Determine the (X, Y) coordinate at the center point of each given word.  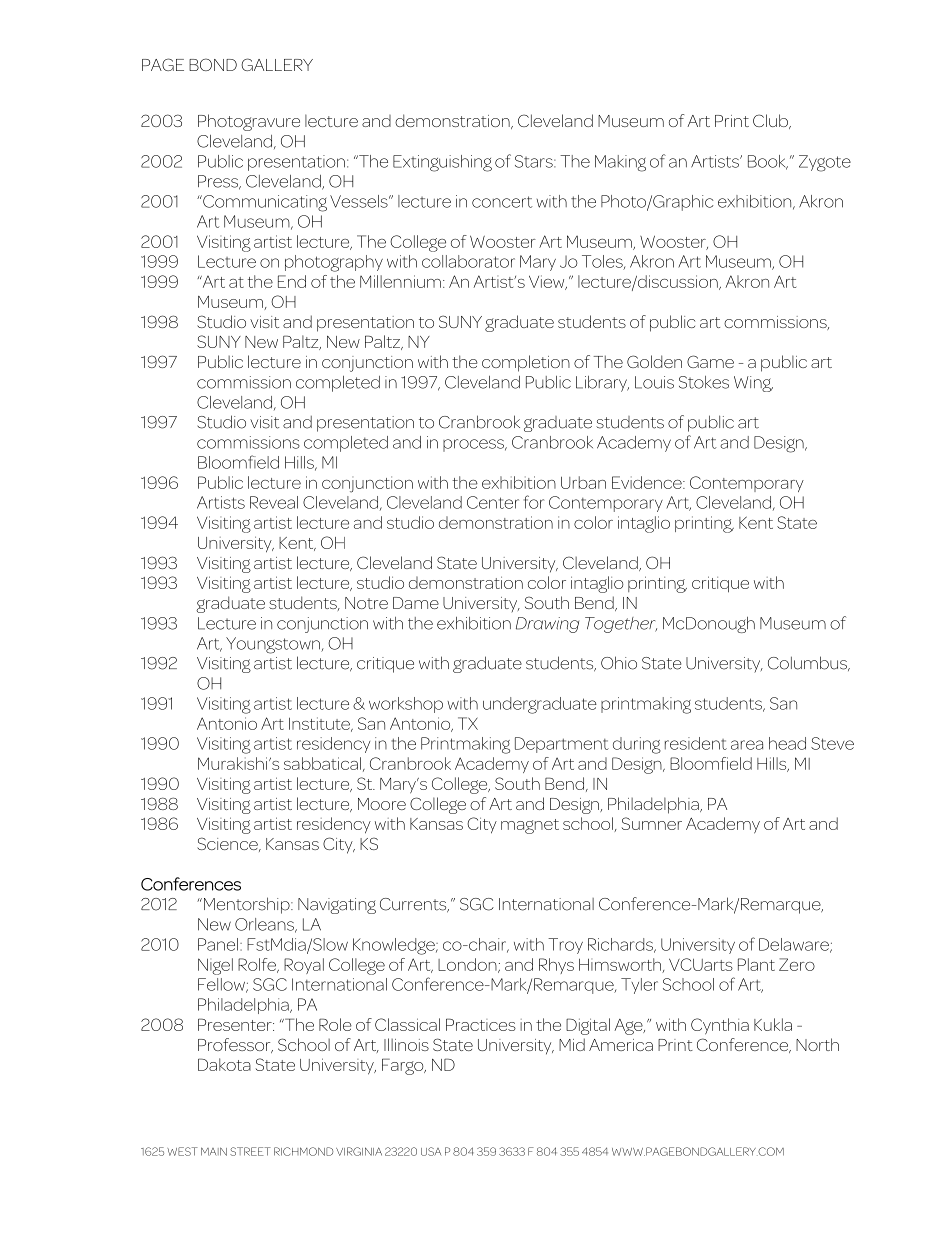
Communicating (264, 203)
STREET (250, 1151)
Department (562, 745)
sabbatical (322, 763)
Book (768, 162)
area (747, 745)
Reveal (274, 502)
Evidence (648, 482)
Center (493, 502)
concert (502, 202)
